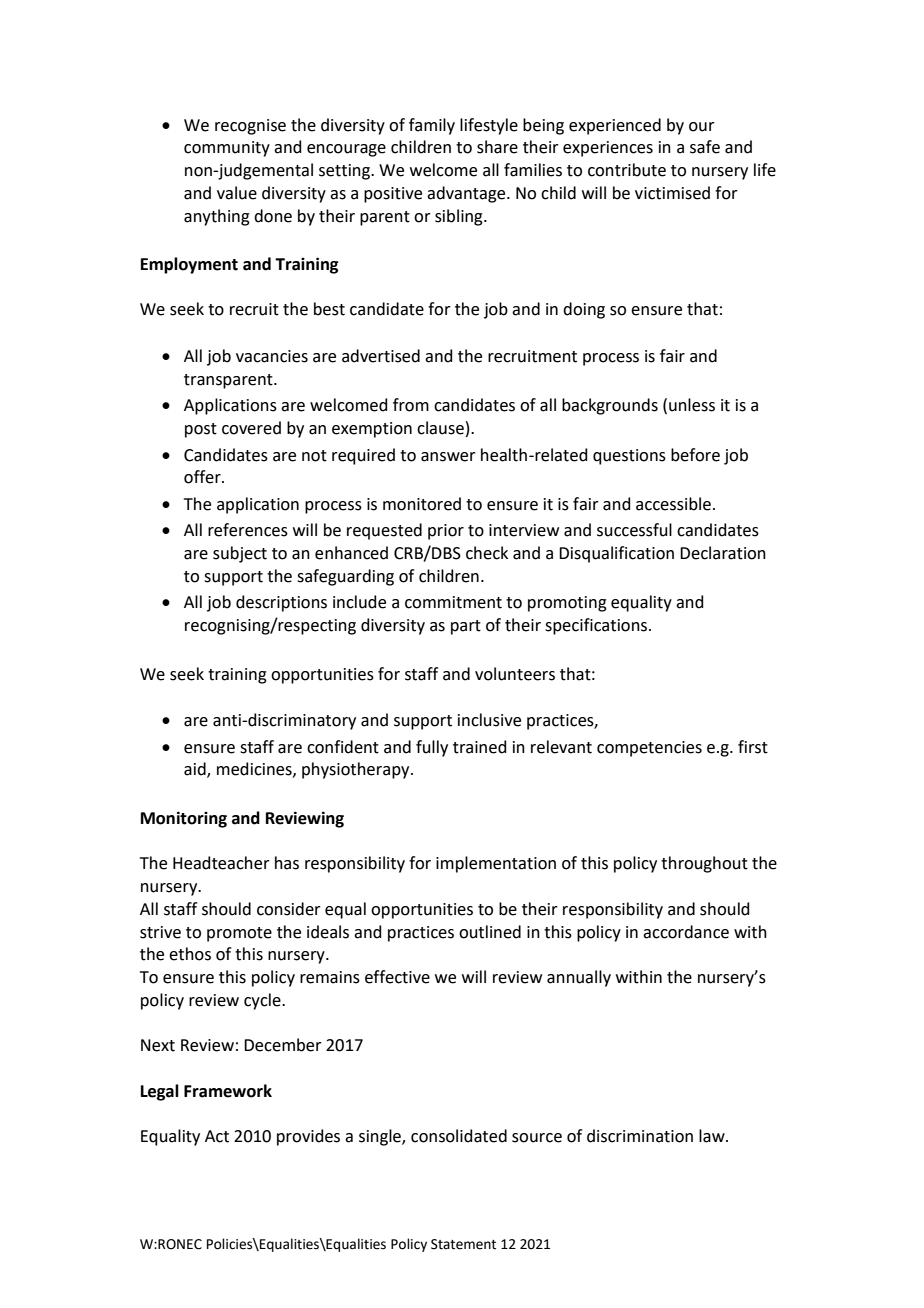 Image resolution: width=924 pixels, height=1308 pixels. What do you see at coordinates (251, 428) in the document?
I see `covered` at bounding box center [251, 428].
